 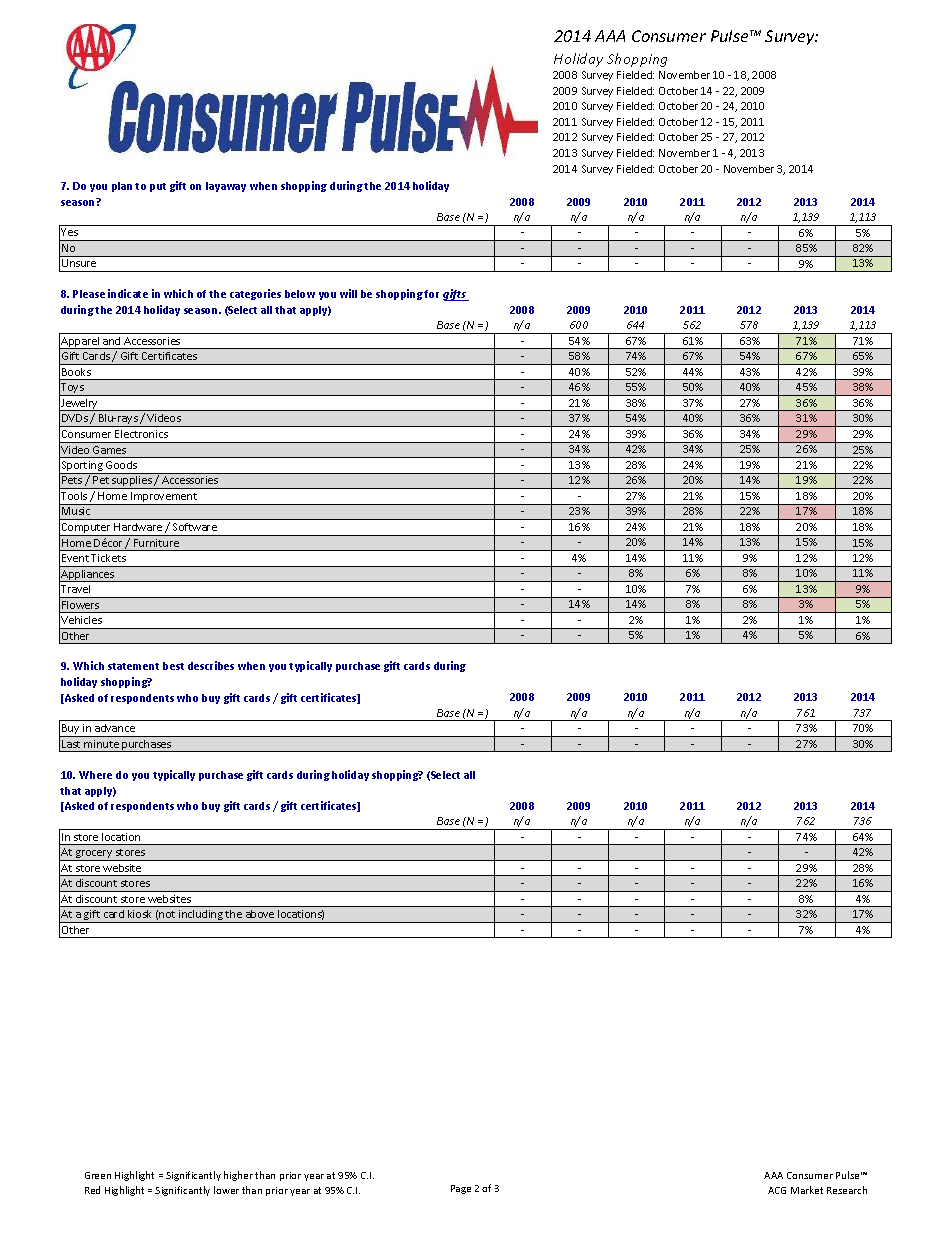 I want to click on below, so click(x=300, y=294).
